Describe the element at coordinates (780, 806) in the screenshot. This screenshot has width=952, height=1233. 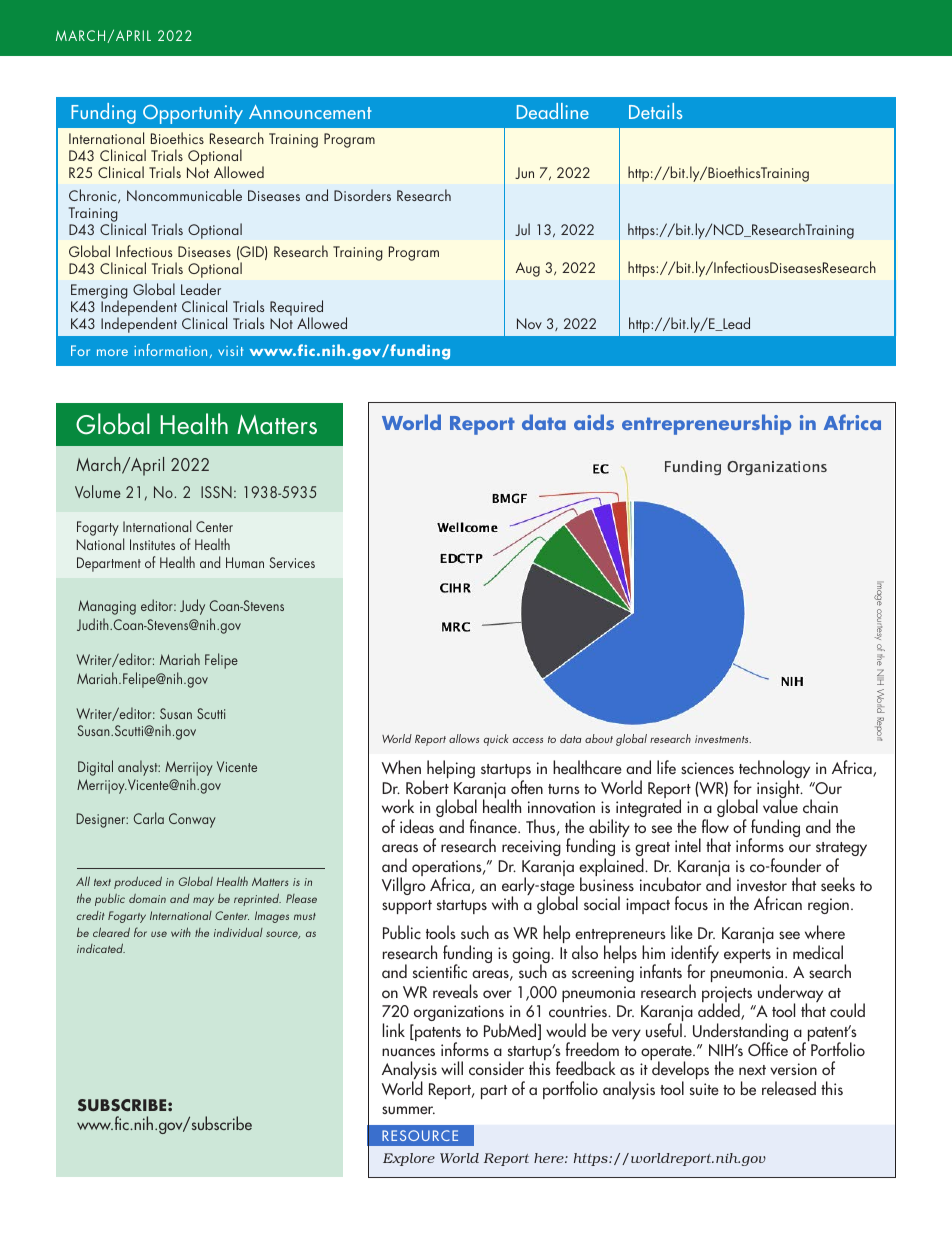
I see `value` at that location.
